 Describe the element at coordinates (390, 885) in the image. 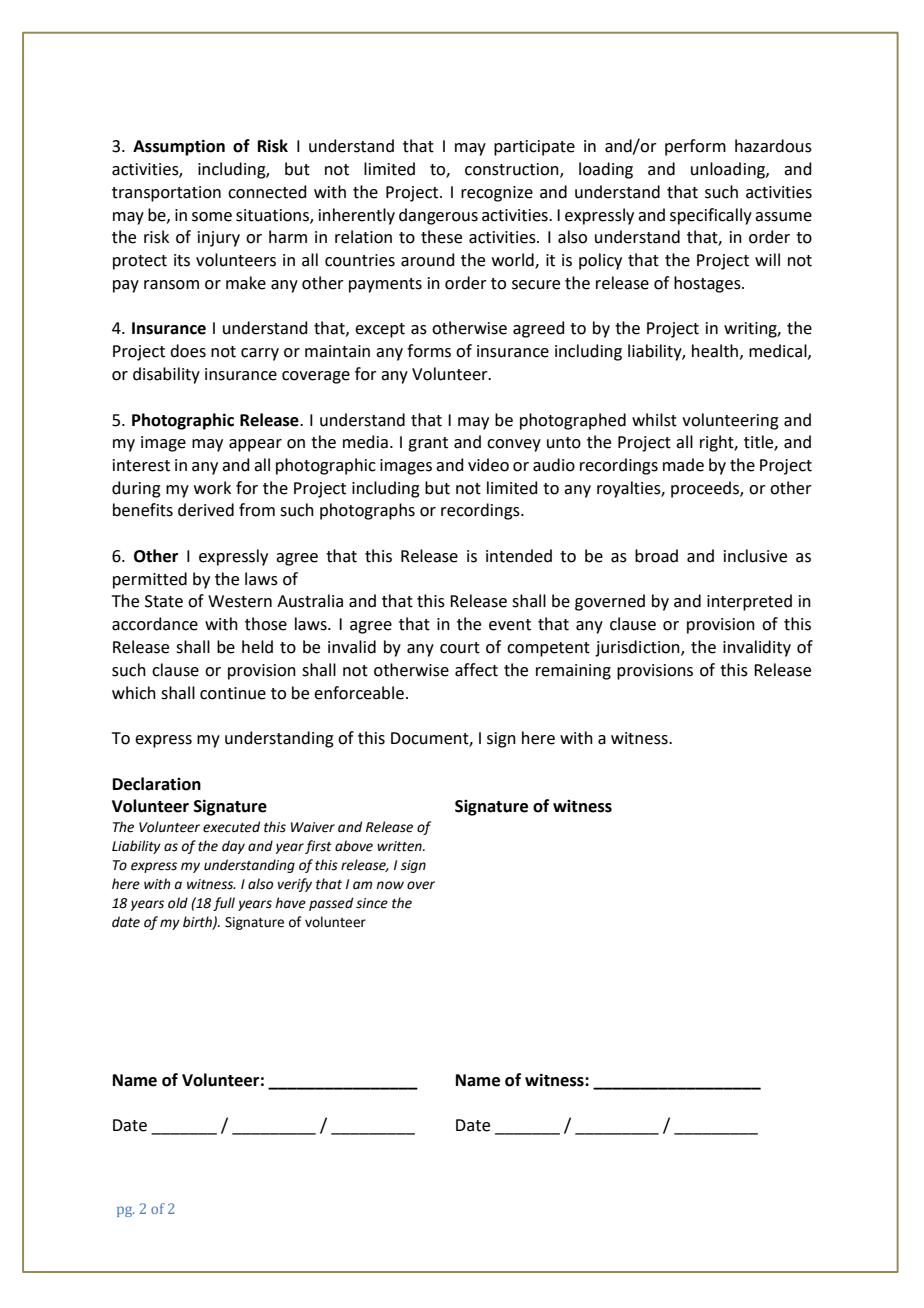

I see `now` at that location.
